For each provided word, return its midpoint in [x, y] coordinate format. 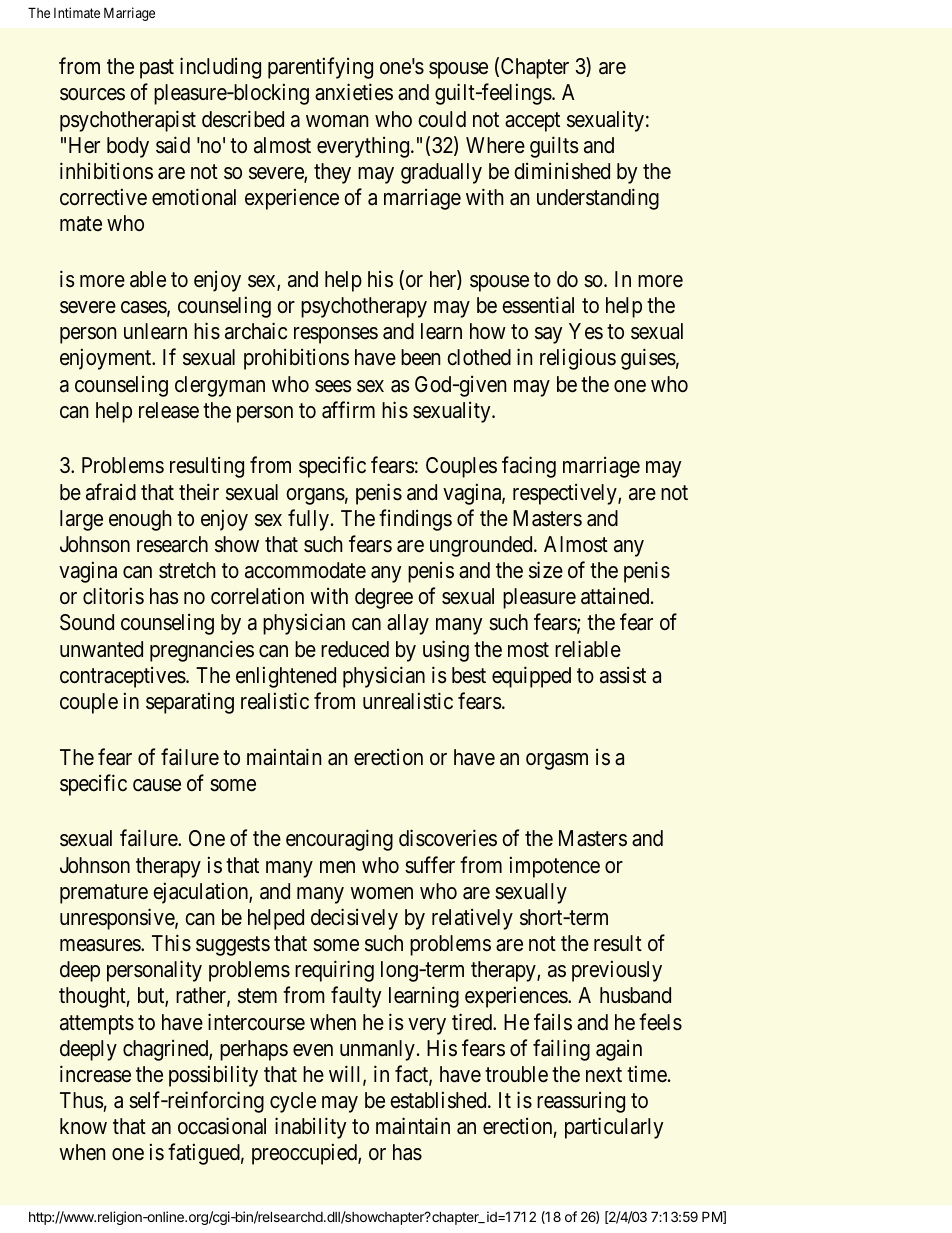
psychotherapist [128, 121]
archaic [256, 331]
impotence [555, 867]
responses [336, 335]
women [381, 893]
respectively [566, 494]
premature [104, 894]
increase [95, 1074]
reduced [355, 649]
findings [415, 520]
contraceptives [123, 677]
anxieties [354, 92]
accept [532, 122]
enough [140, 520]
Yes [586, 331]
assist [623, 675]
